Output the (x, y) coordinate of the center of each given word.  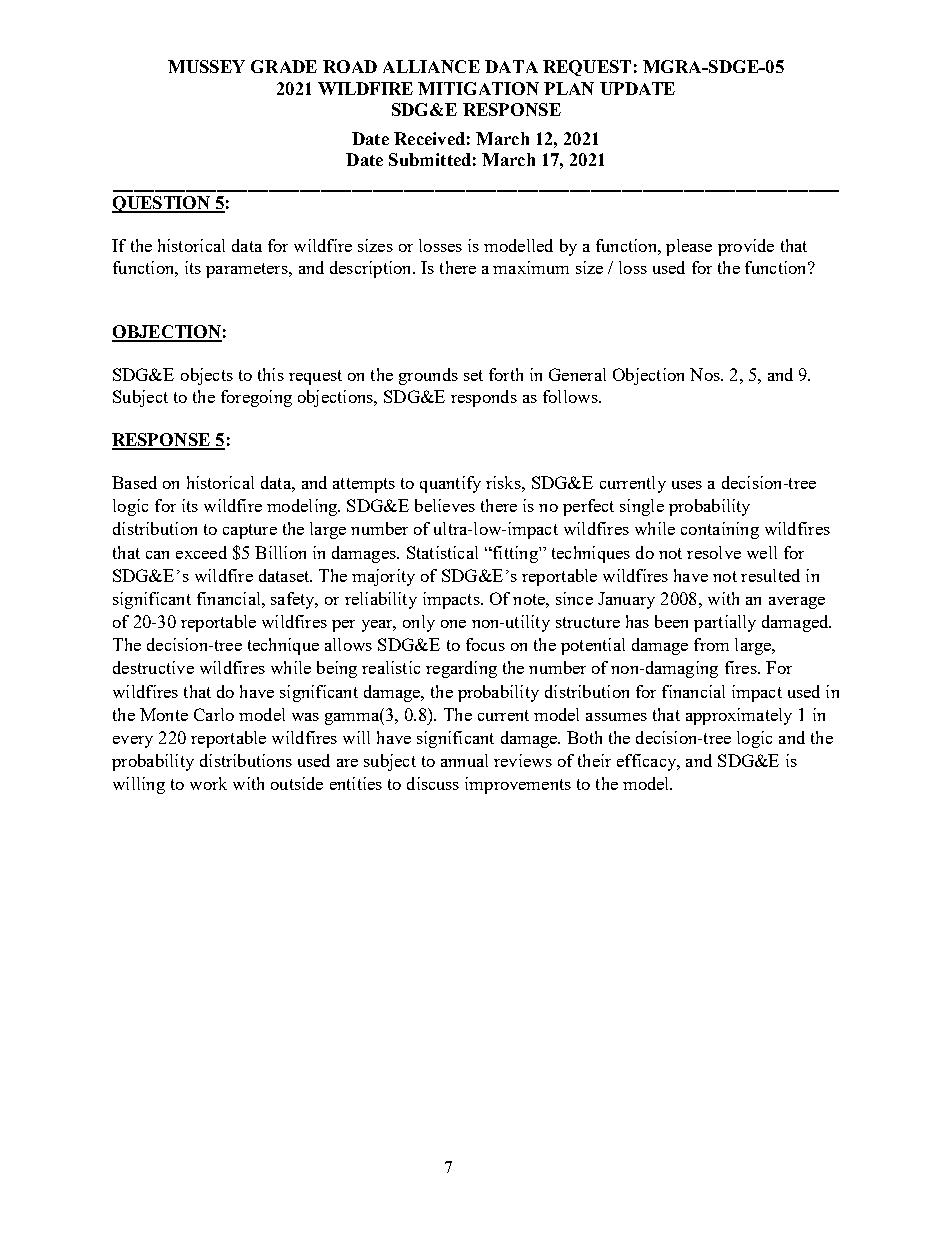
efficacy (647, 762)
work (208, 783)
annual (464, 760)
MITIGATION (478, 88)
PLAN (569, 88)
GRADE (284, 66)
